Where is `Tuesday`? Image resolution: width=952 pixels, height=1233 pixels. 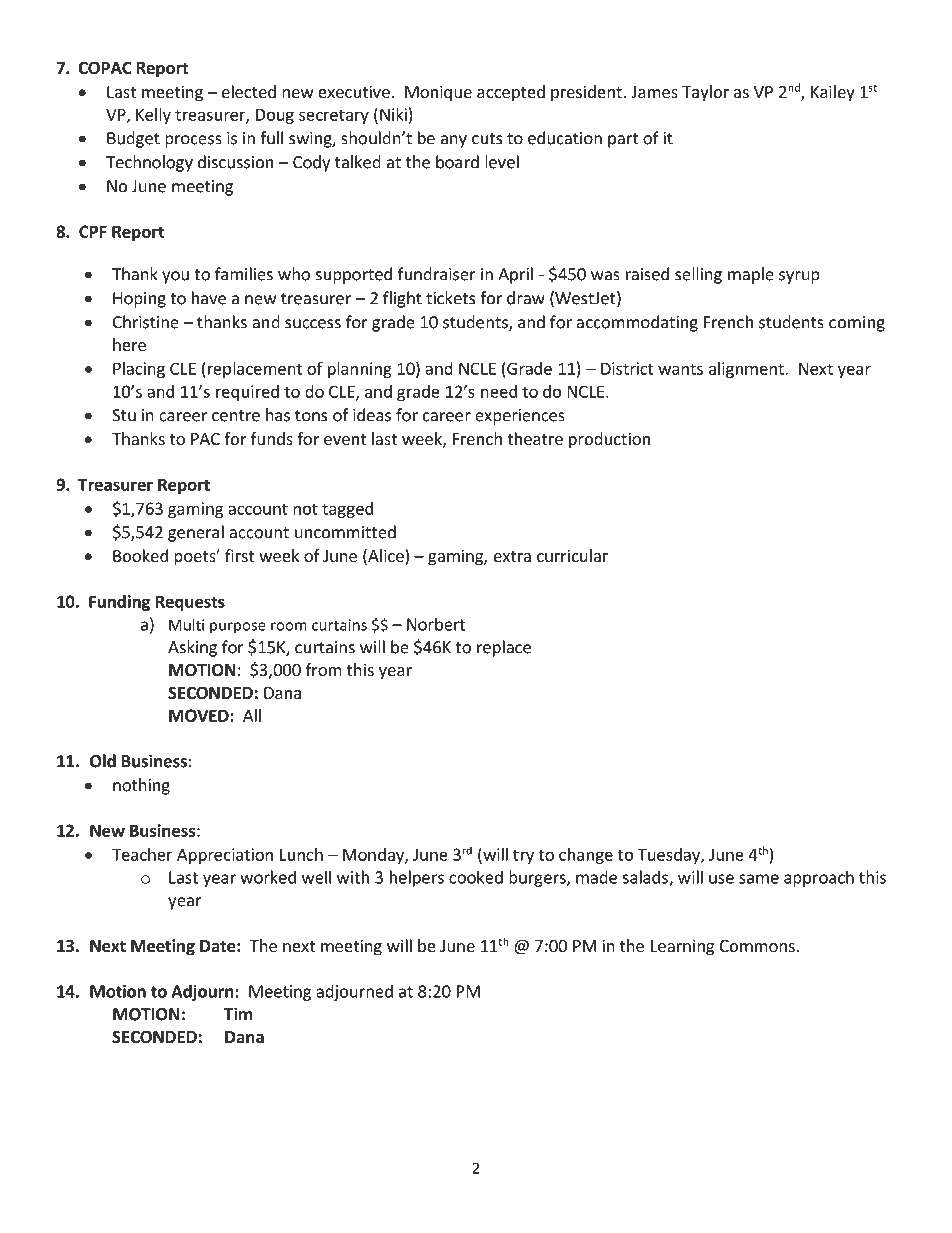 Tuesday is located at coordinates (670, 856).
